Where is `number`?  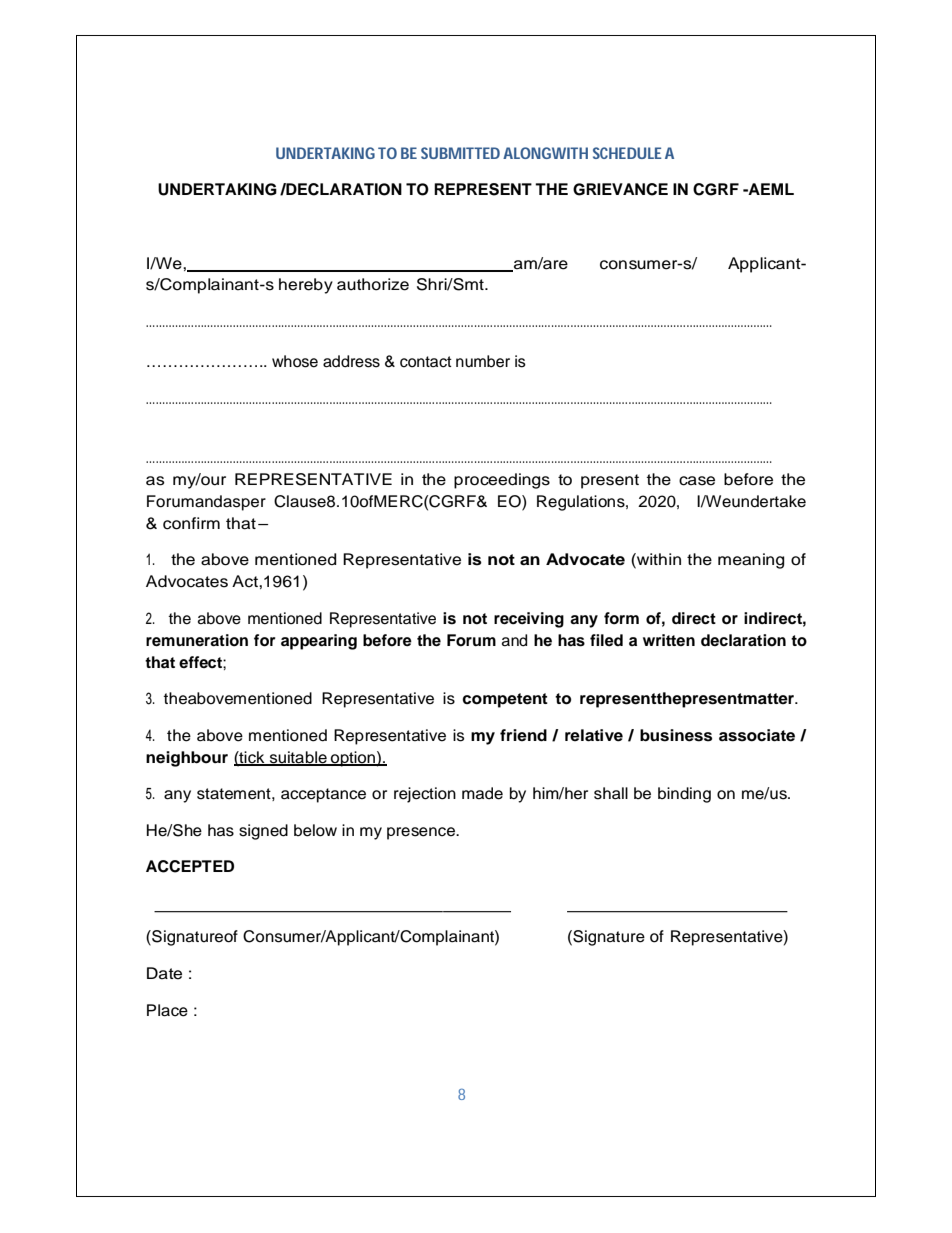 number is located at coordinates (483, 361).
